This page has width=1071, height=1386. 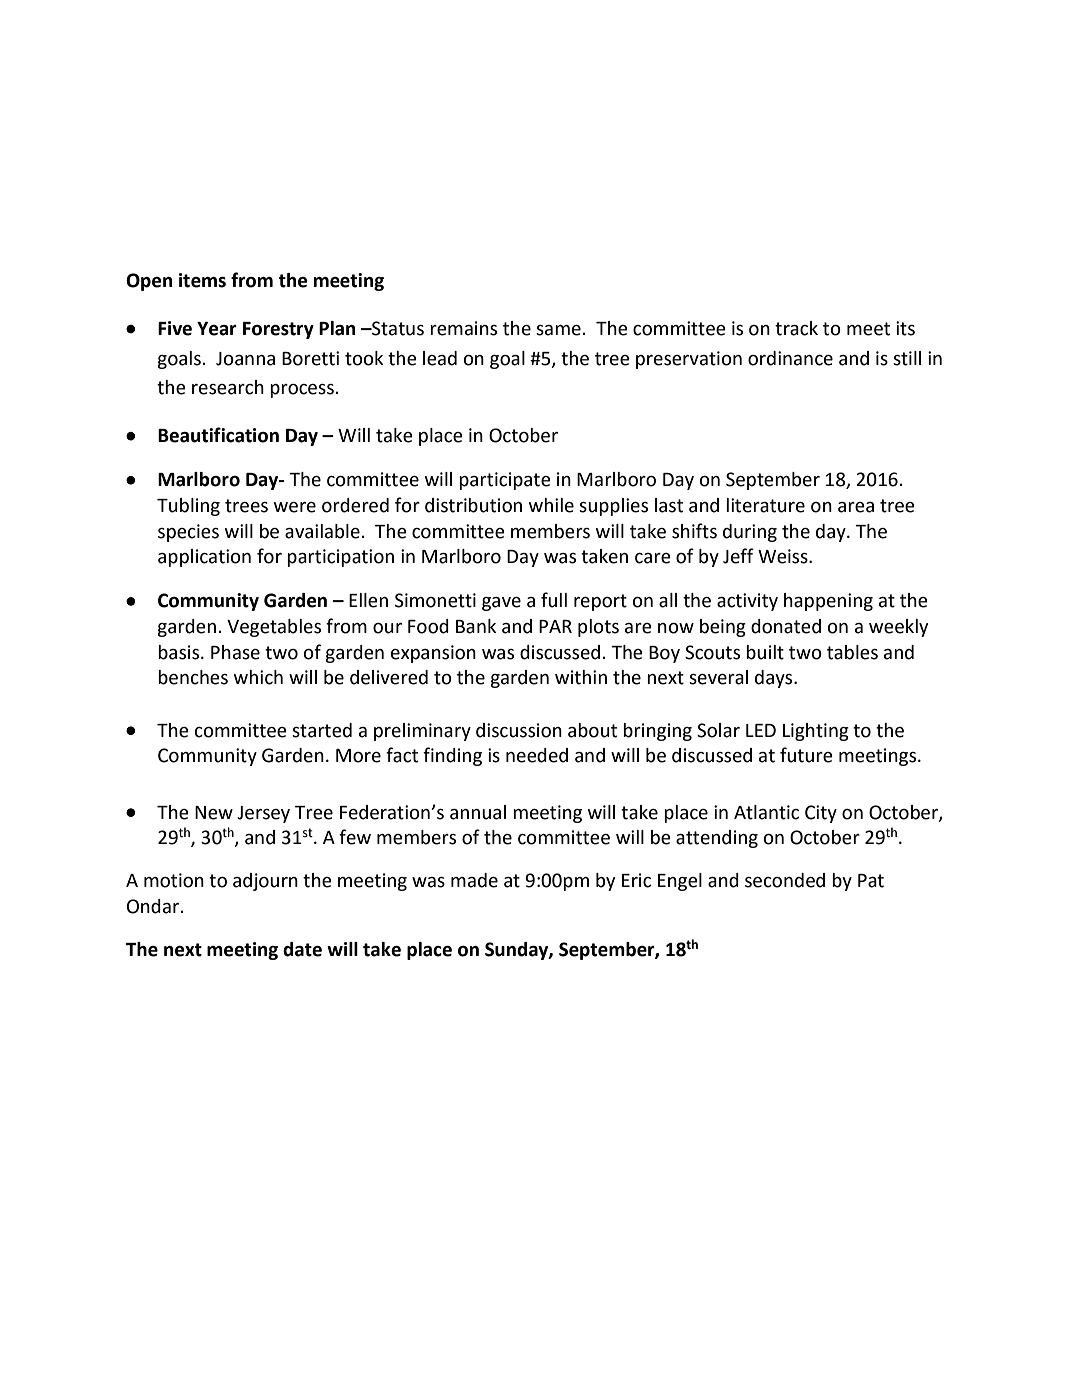 What do you see at coordinates (856, 507) in the page?
I see `area` at bounding box center [856, 507].
